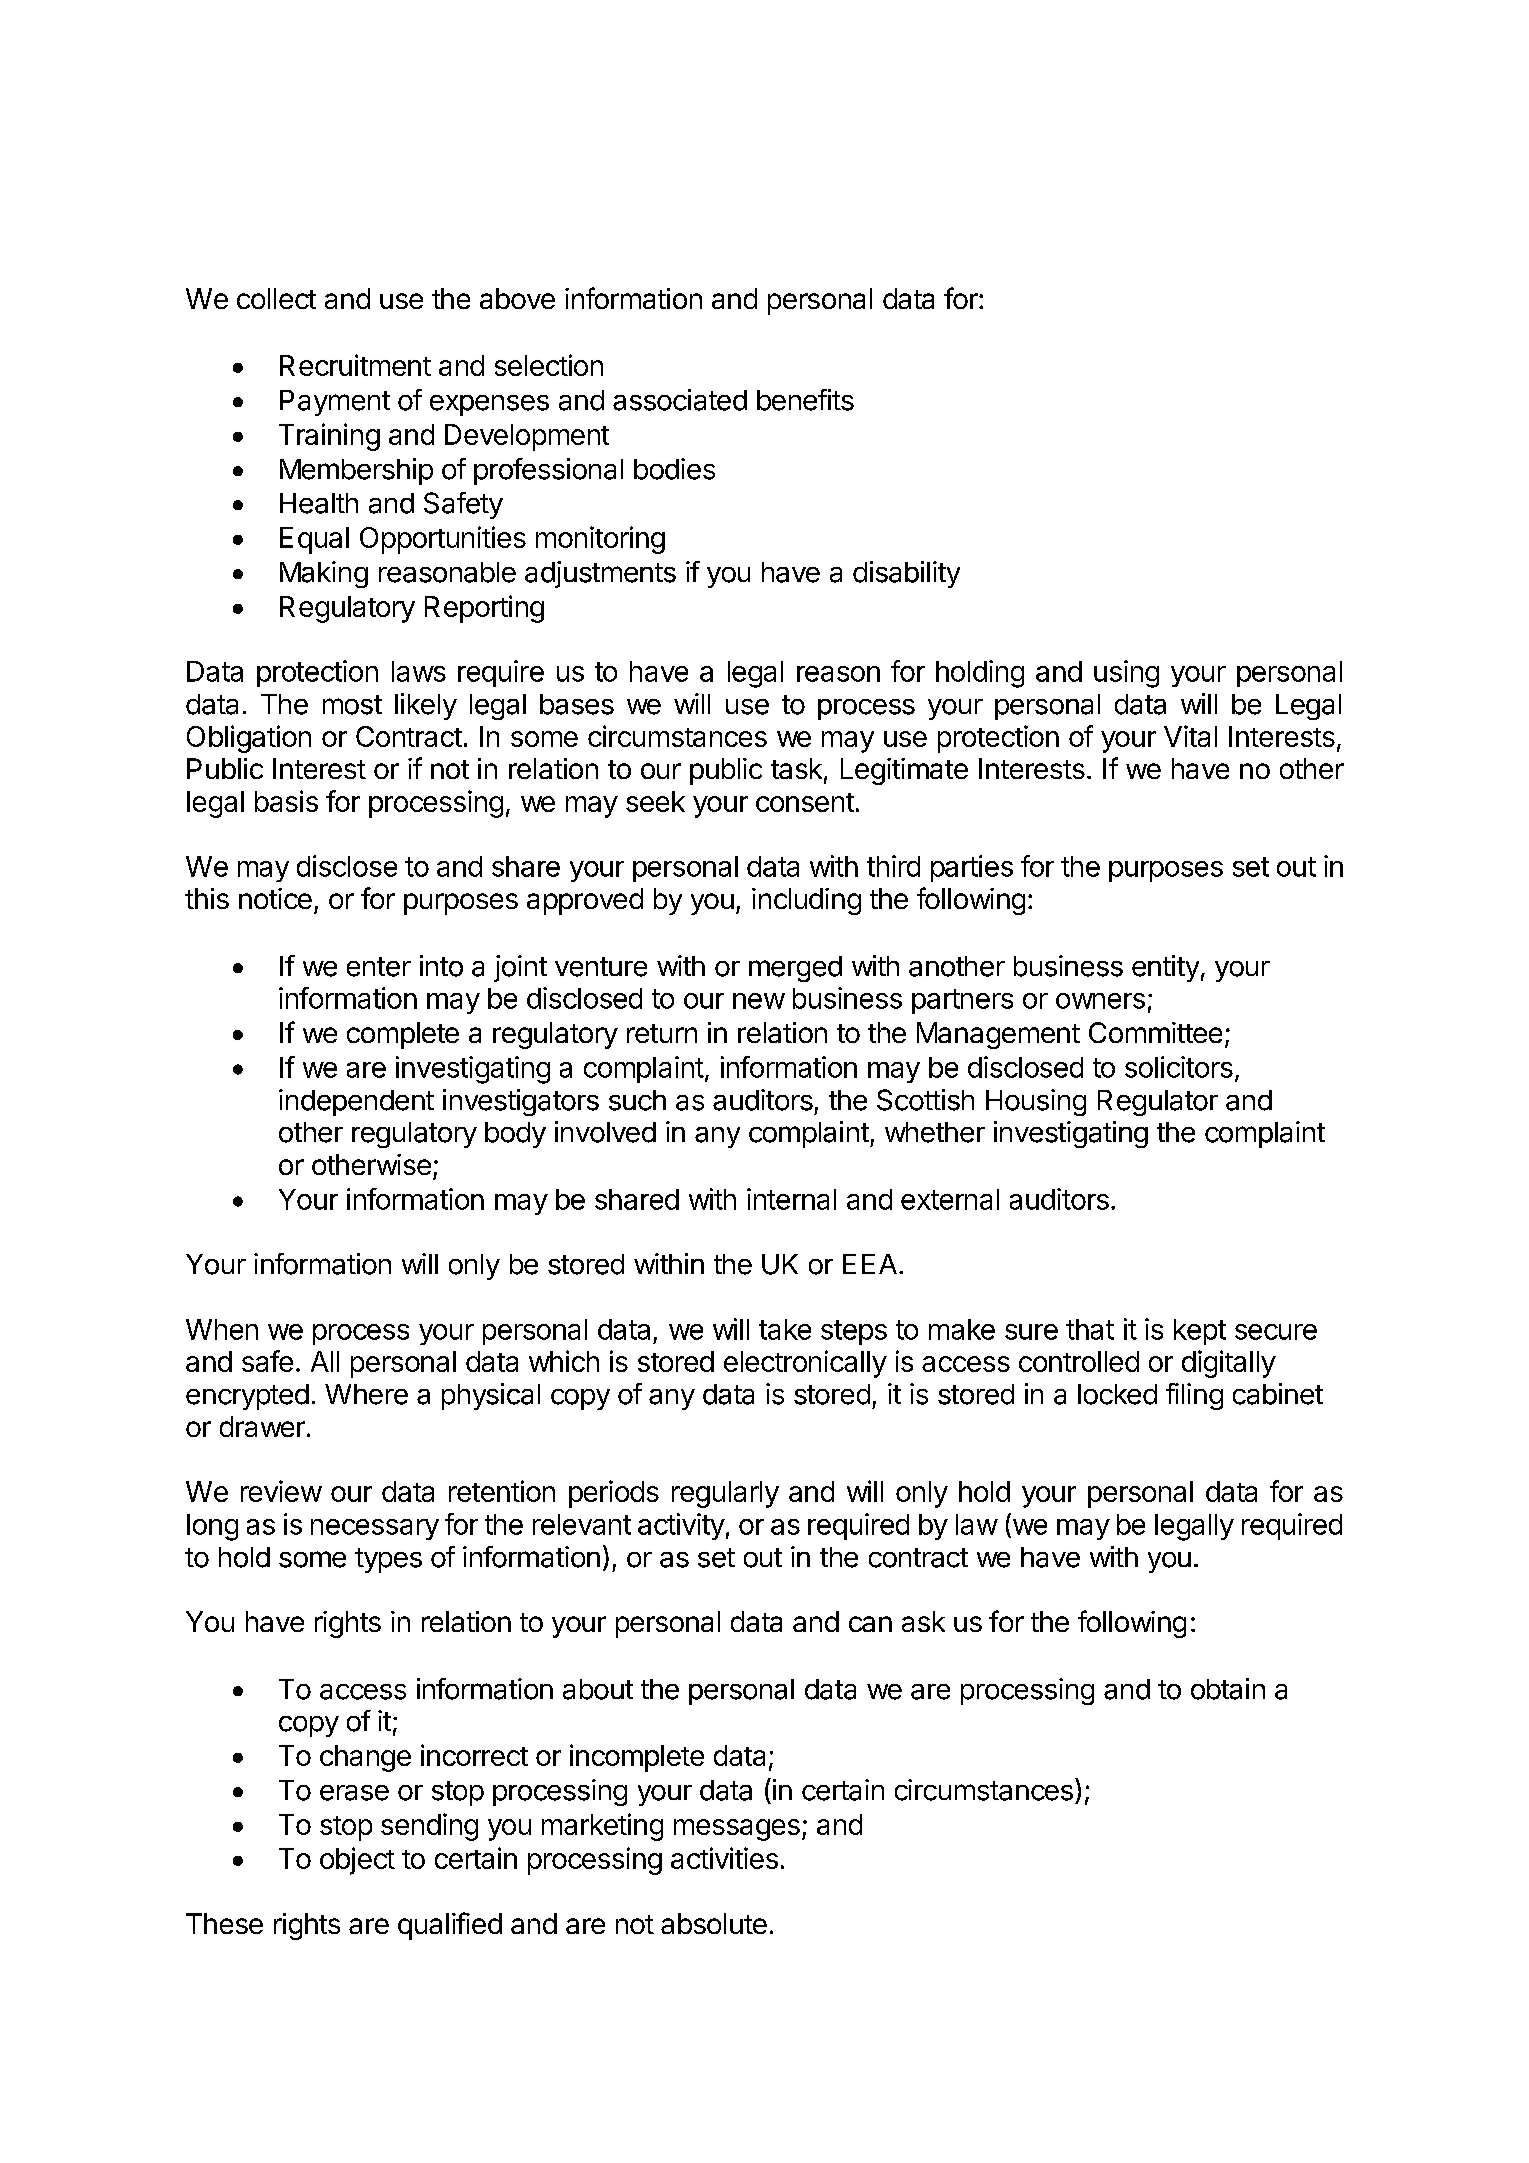 The width and height of the page is (1529, 2163). Describe the element at coordinates (1117, 1394) in the page. I see `locked` at that location.
